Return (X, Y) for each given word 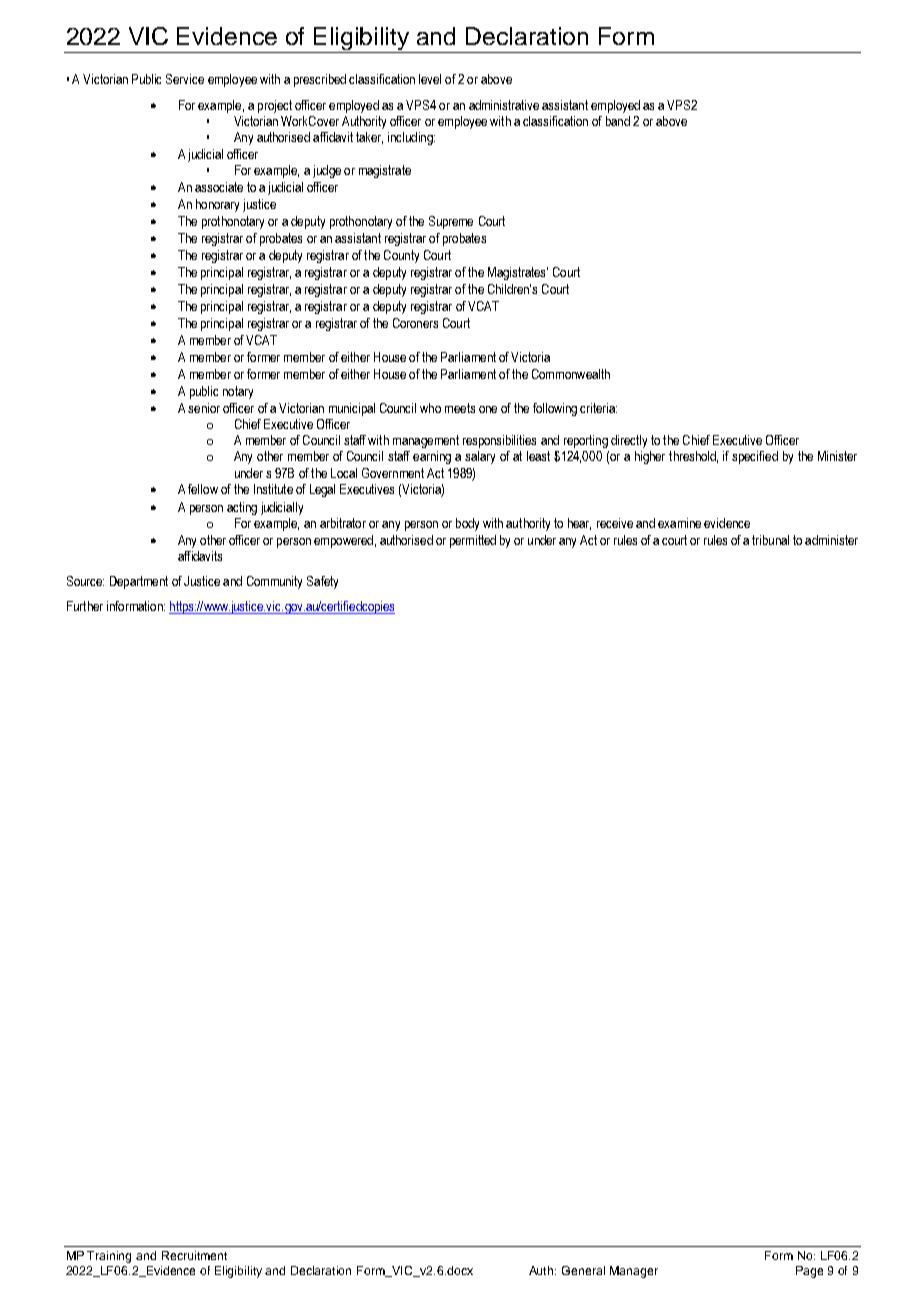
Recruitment (194, 1255)
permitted (473, 541)
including (411, 138)
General (583, 1270)
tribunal (770, 540)
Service (185, 79)
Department (139, 582)
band (618, 121)
